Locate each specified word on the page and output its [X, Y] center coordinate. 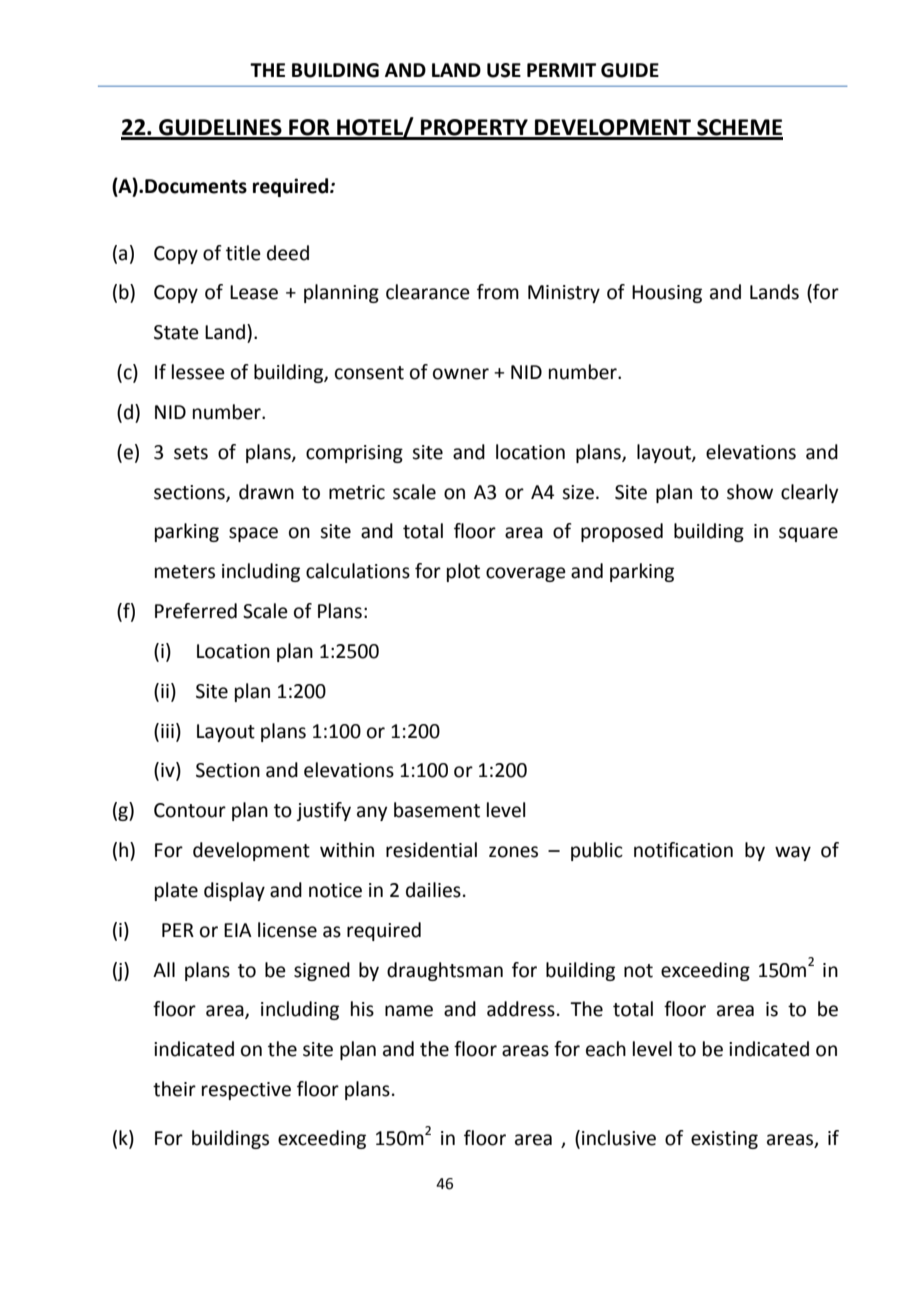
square [808, 534]
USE [504, 70]
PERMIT [561, 70]
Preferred [196, 611]
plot [463, 572]
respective [246, 1091]
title [243, 253]
